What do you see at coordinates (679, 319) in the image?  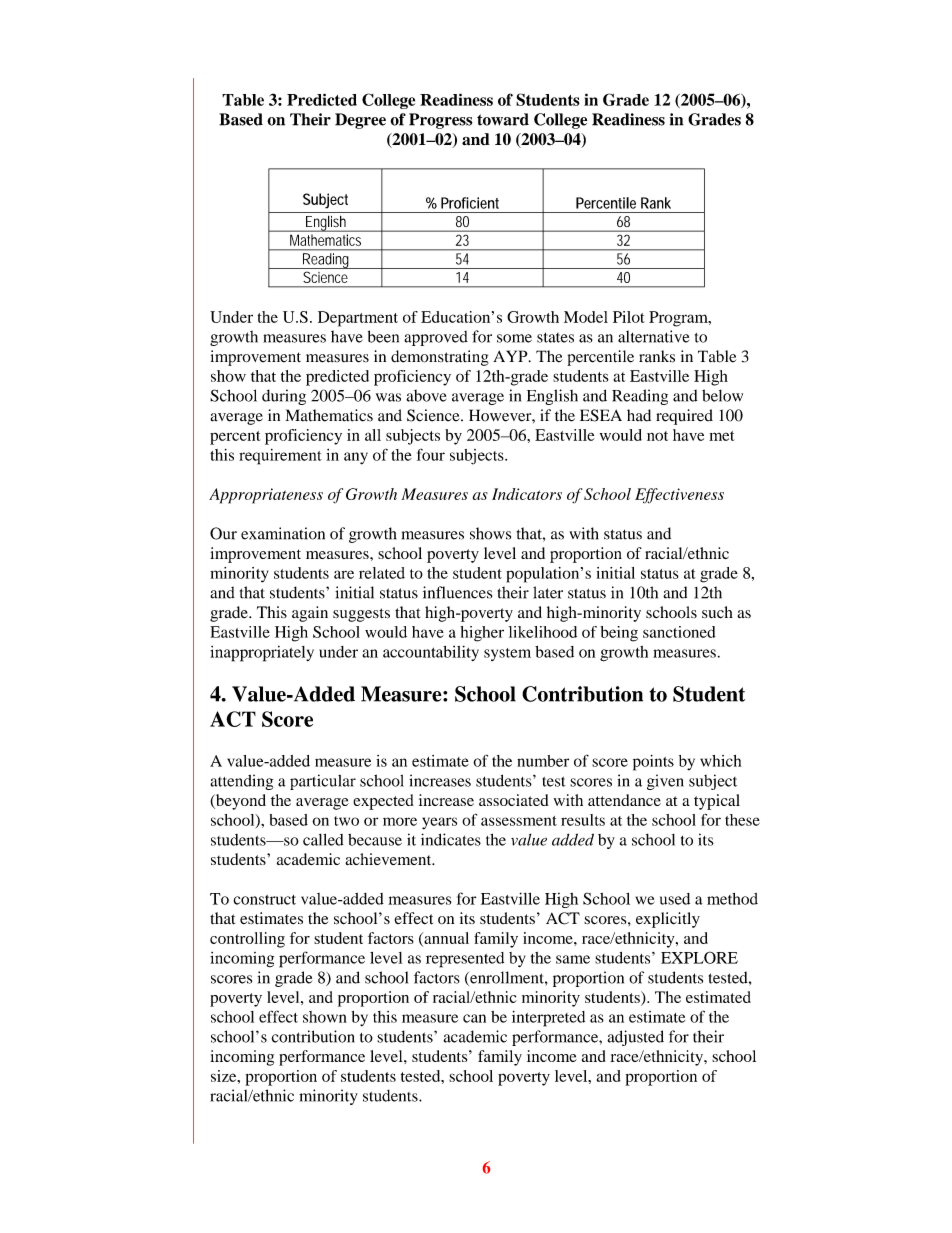 I see `Program` at bounding box center [679, 319].
